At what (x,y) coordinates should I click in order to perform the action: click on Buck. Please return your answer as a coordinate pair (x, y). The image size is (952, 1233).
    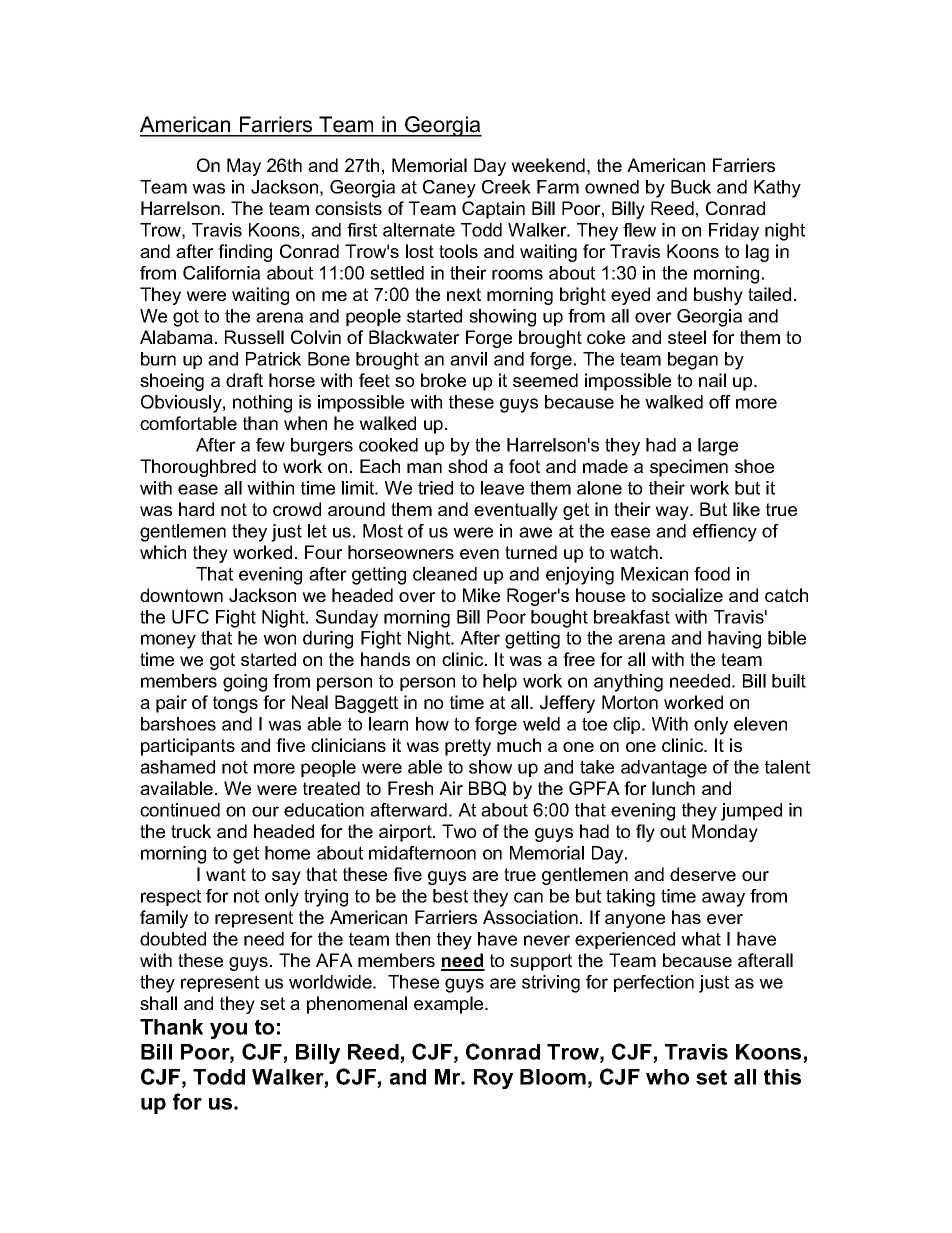
    Looking at the image, I should click on (691, 187).
